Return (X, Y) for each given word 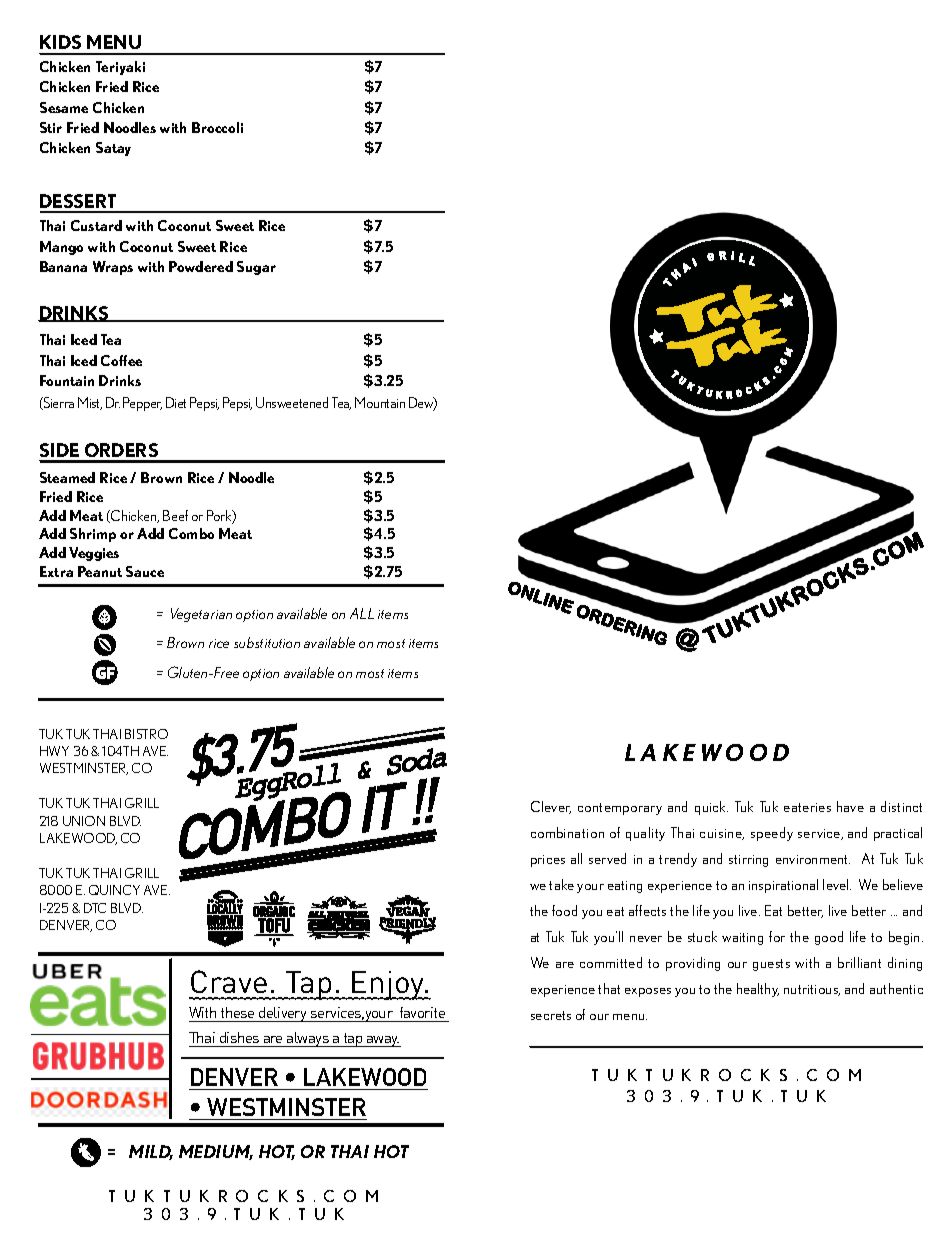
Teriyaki (120, 68)
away (382, 1041)
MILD (151, 1152)
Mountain (380, 402)
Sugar (256, 268)
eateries (807, 807)
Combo (191, 533)
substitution (267, 642)
